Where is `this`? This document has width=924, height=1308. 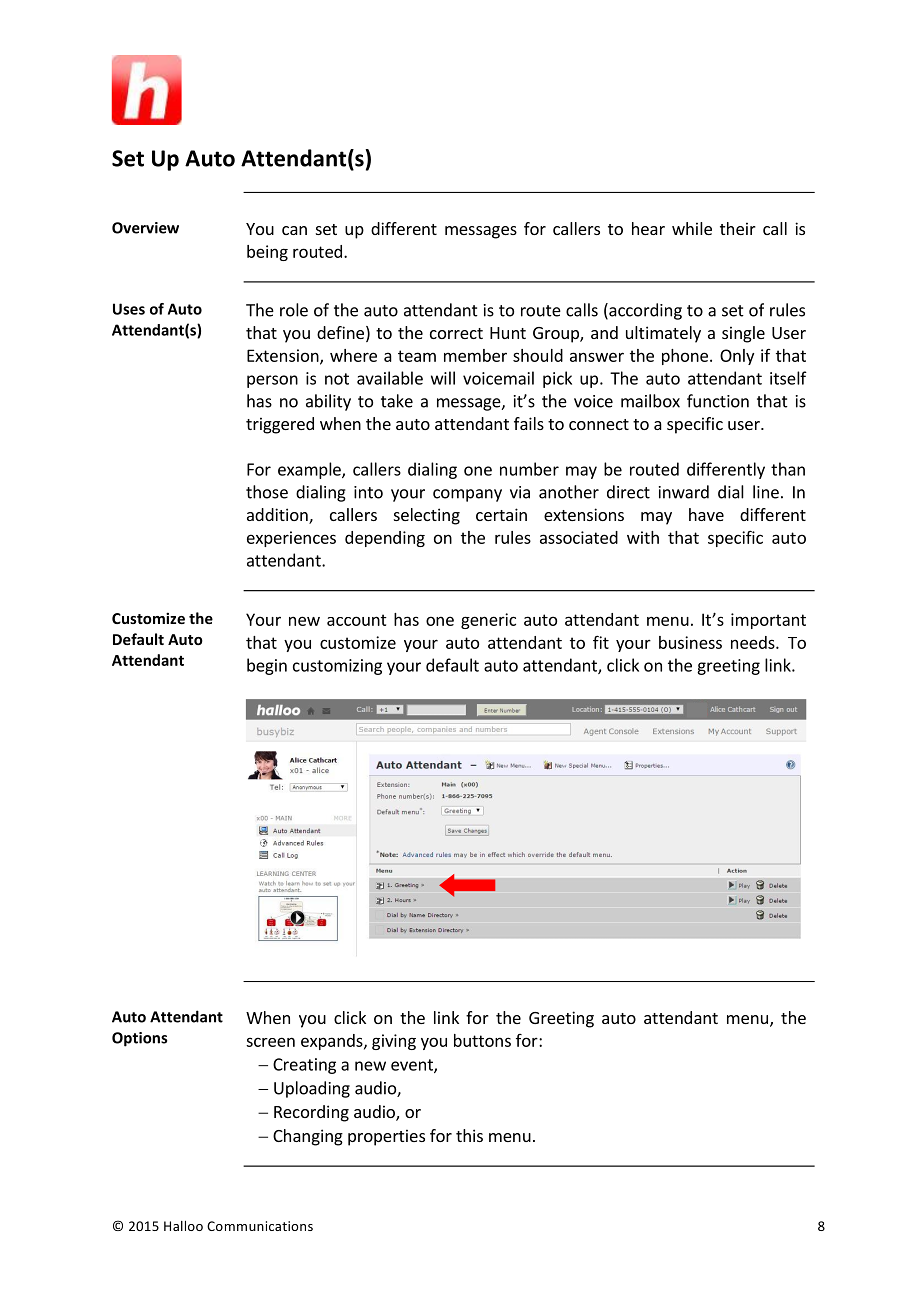
this is located at coordinates (469, 1135).
